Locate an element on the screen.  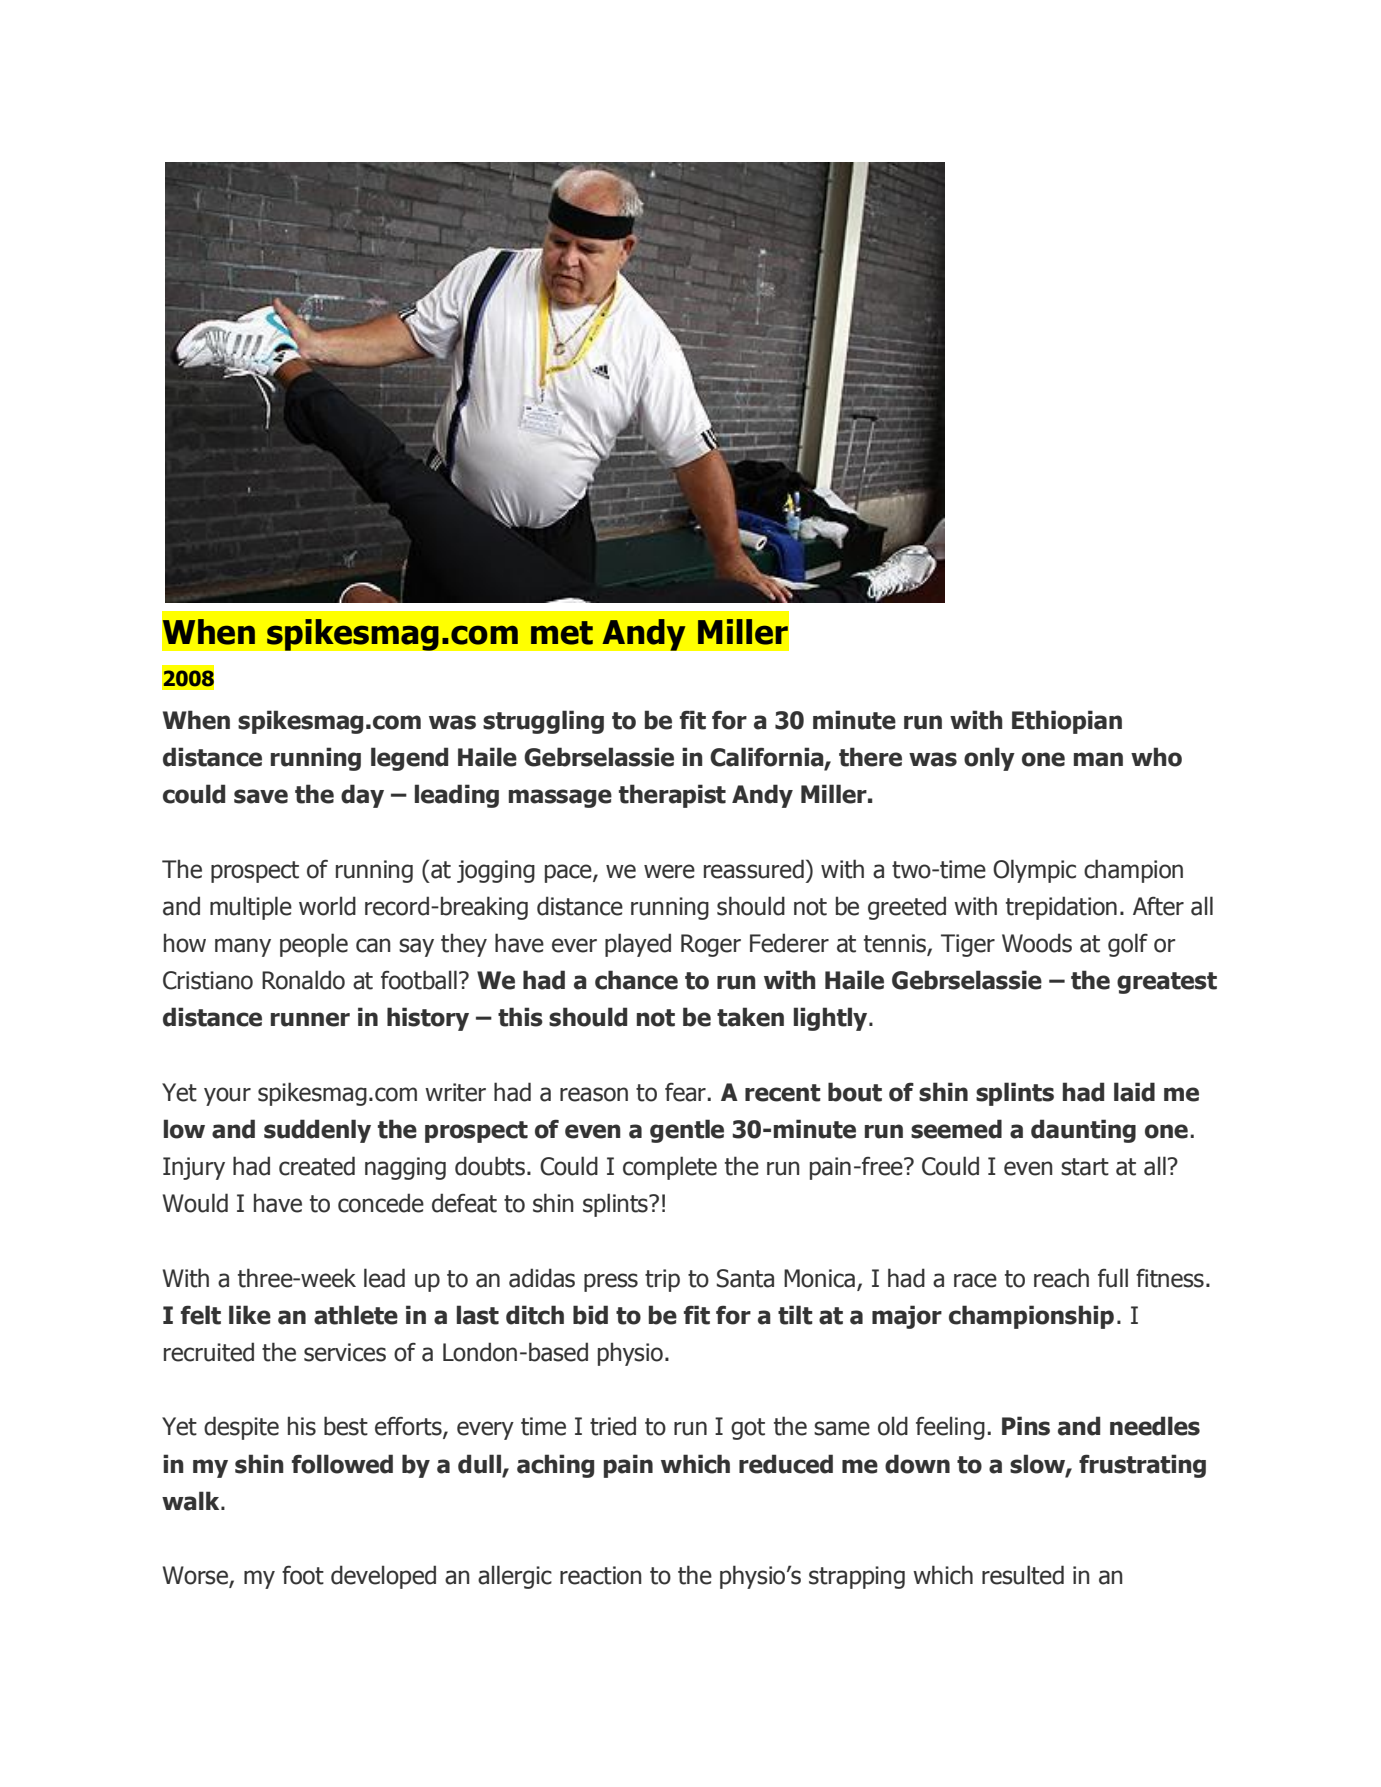
Ethiopian is located at coordinates (1067, 722).
